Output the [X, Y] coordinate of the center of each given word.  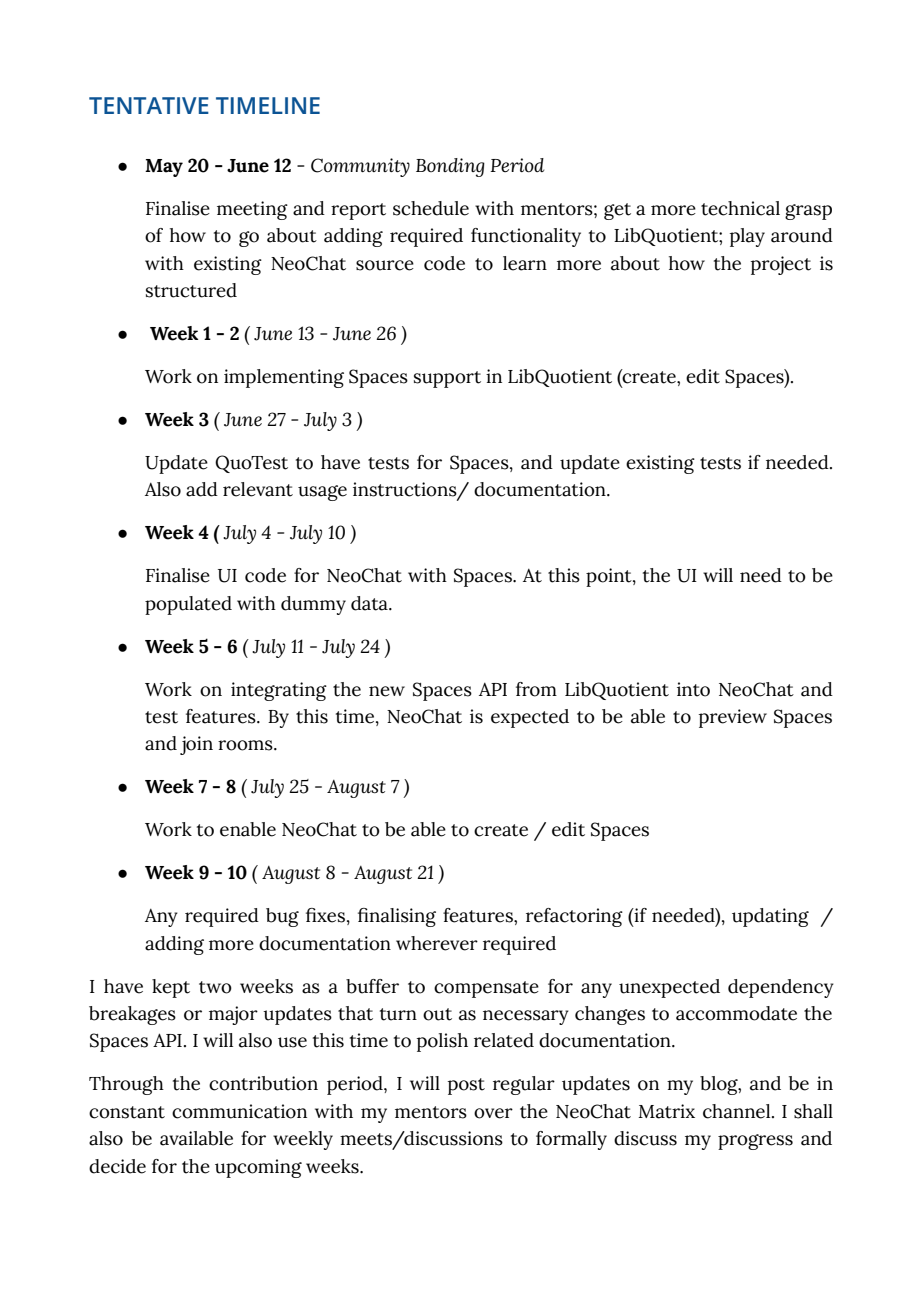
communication [239, 1111]
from [536, 689]
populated [188, 605]
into [693, 689]
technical [740, 208]
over [493, 1113]
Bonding [450, 167]
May [164, 168]
